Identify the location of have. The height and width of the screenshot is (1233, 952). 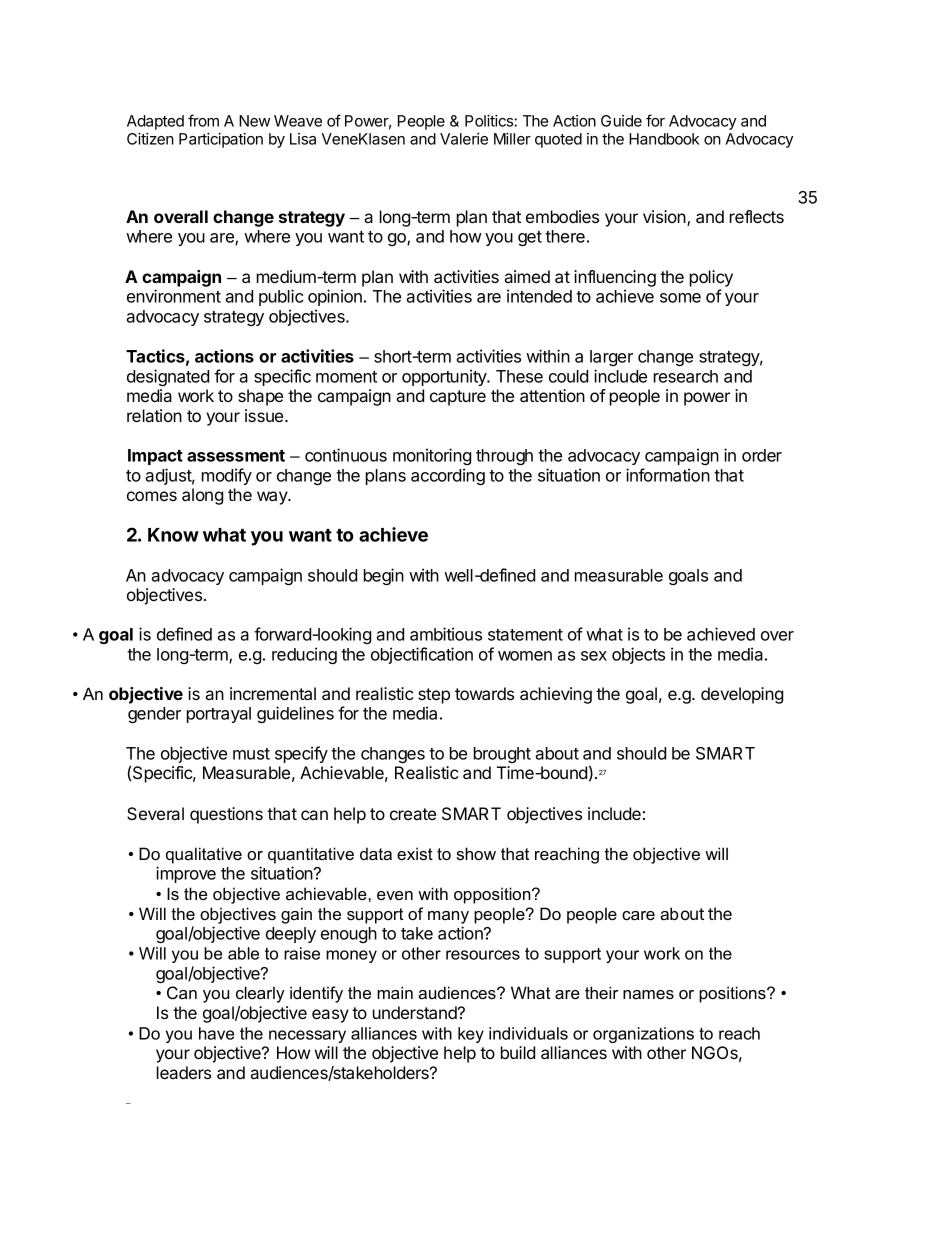
(216, 1033).
